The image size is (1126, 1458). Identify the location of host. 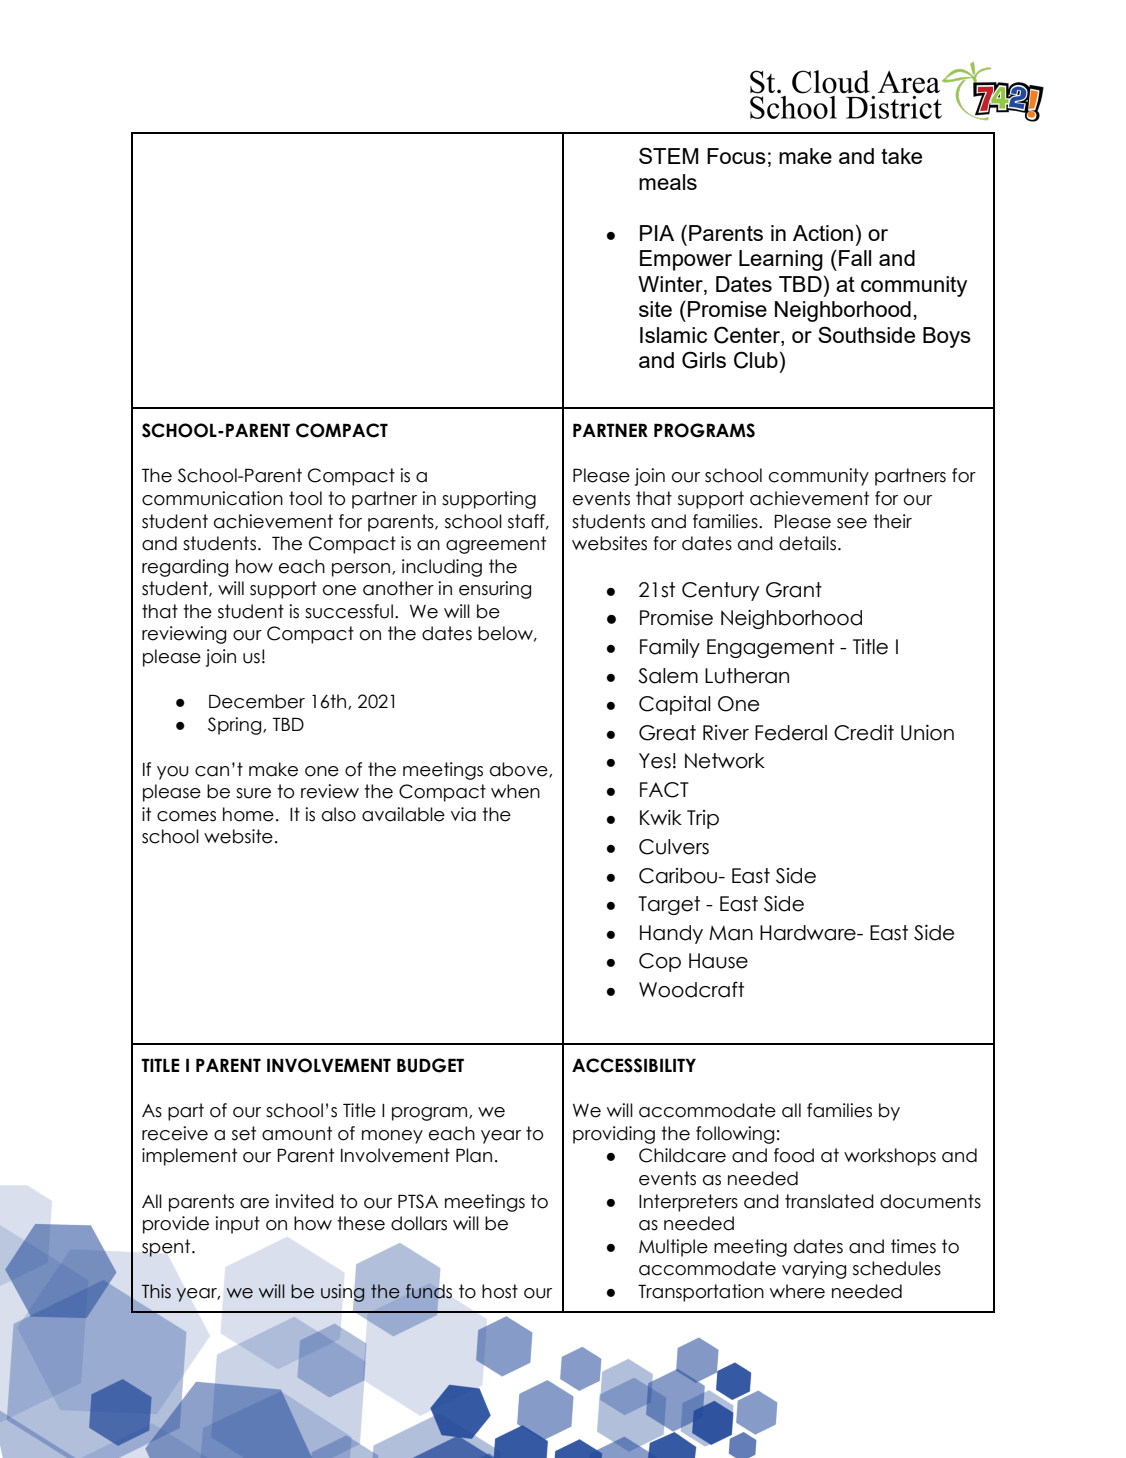
(500, 1291).
